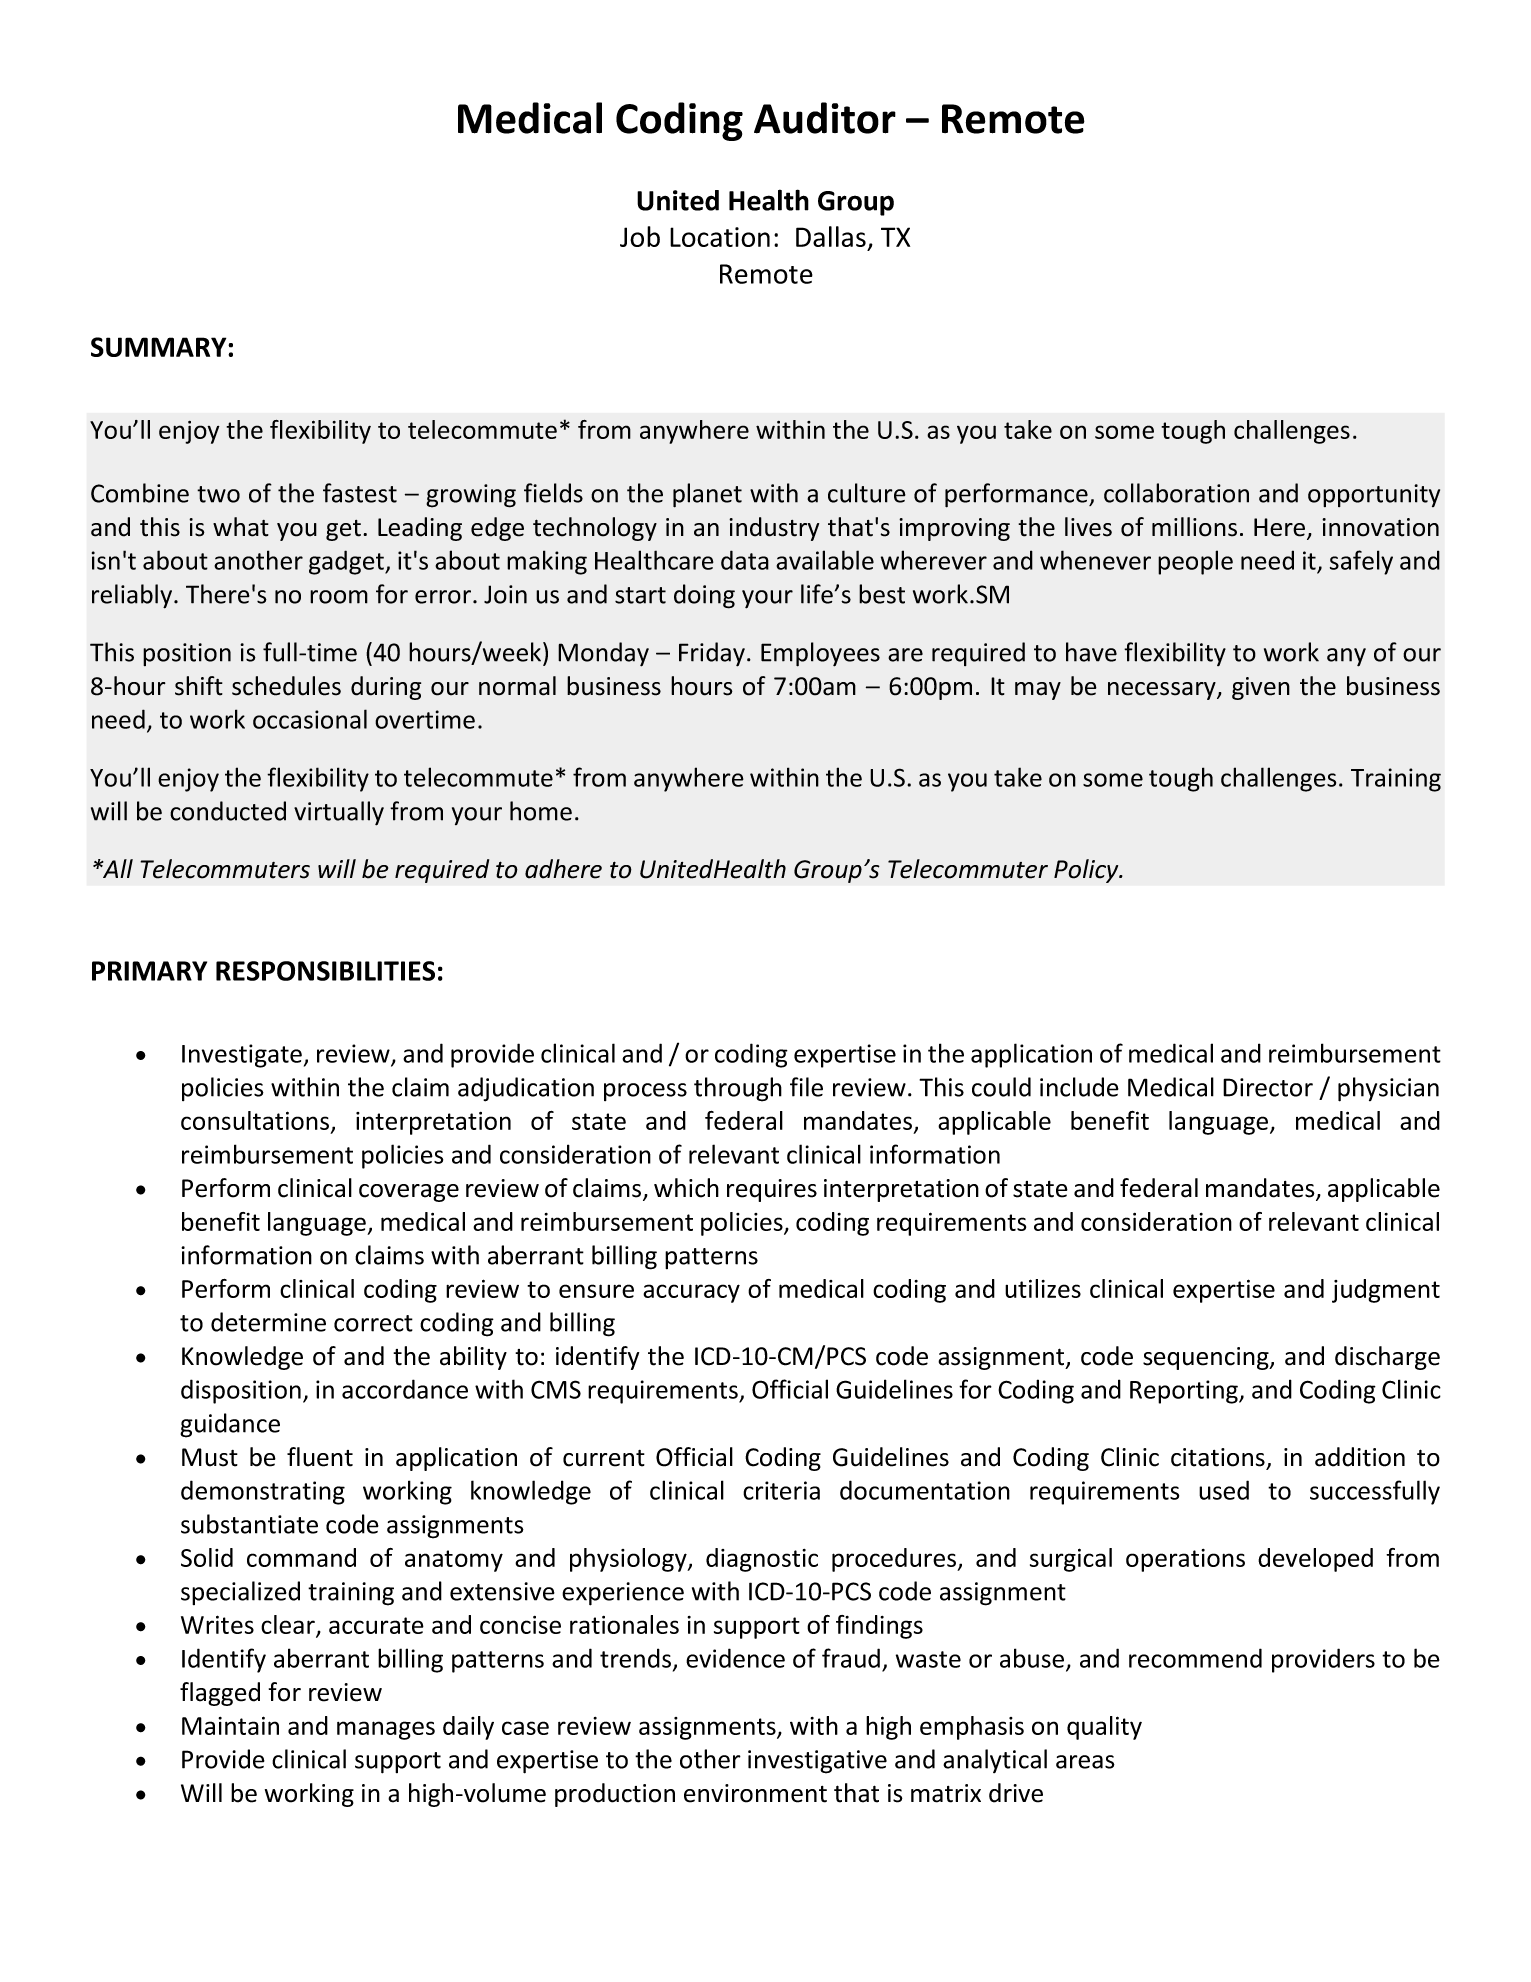 Image resolution: width=1531 pixels, height=1982 pixels. I want to click on SUMMARY, so click(160, 347).
